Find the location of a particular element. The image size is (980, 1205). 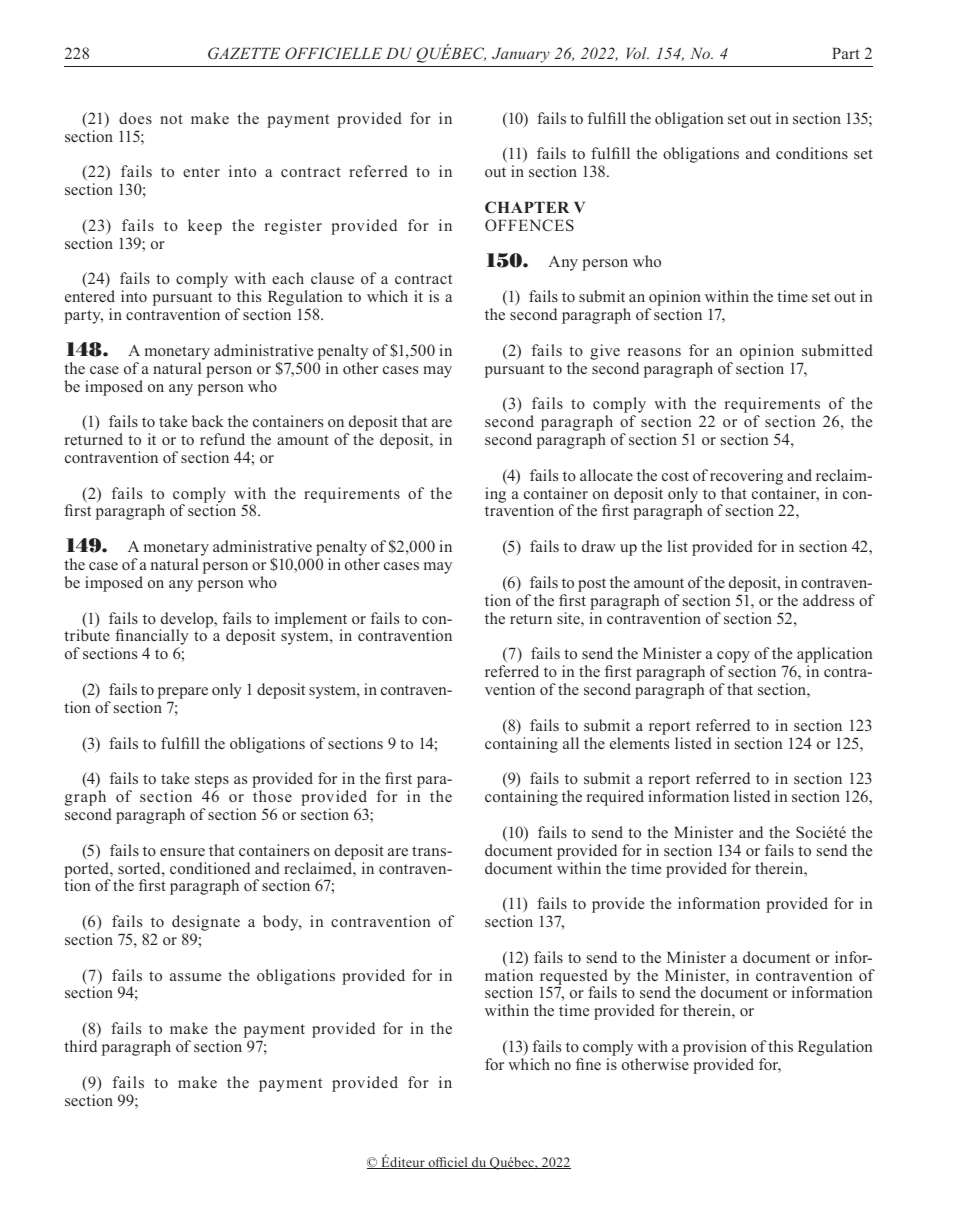

January is located at coordinates (521, 55).
